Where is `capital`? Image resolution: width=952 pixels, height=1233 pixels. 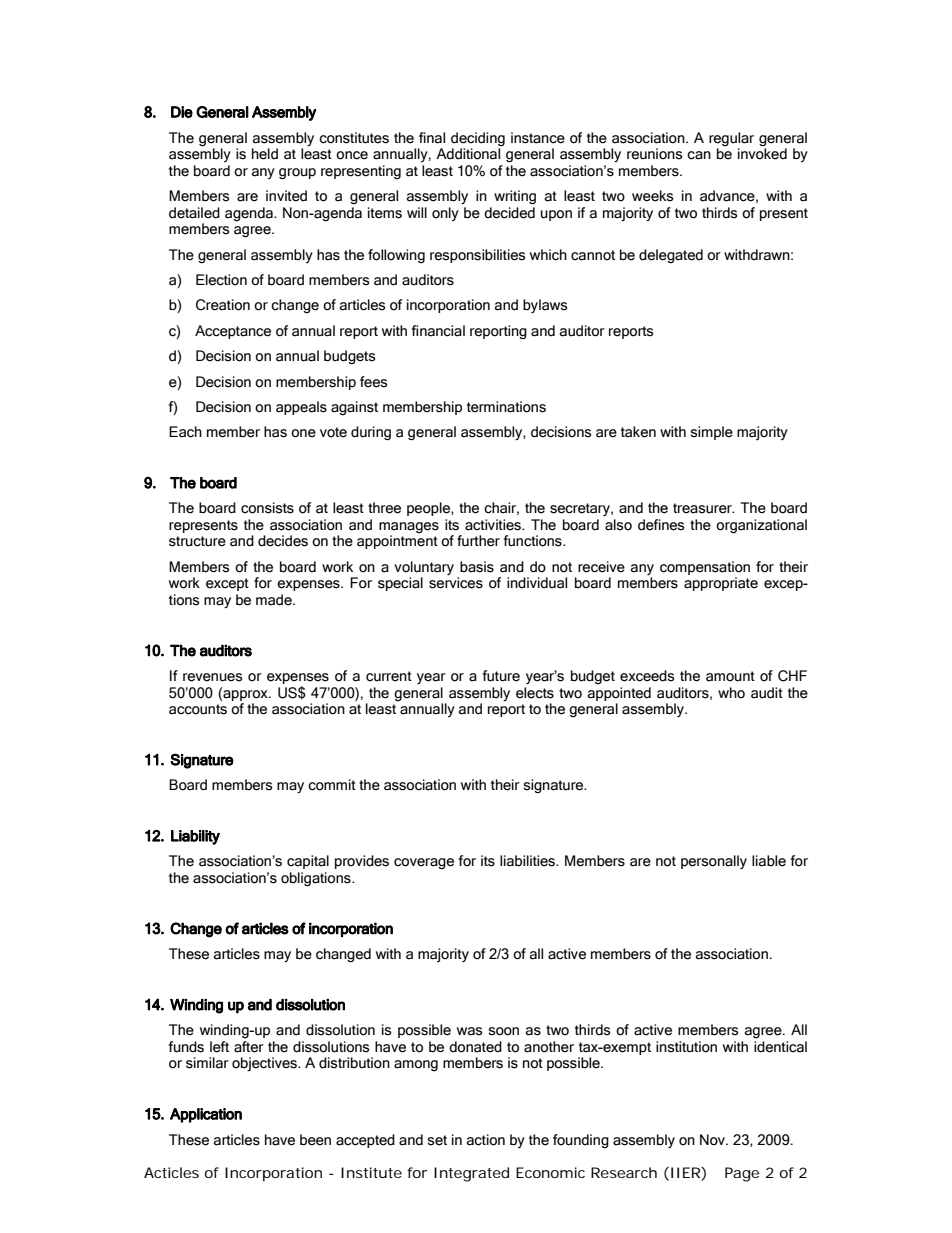
capital is located at coordinates (308, 862).
